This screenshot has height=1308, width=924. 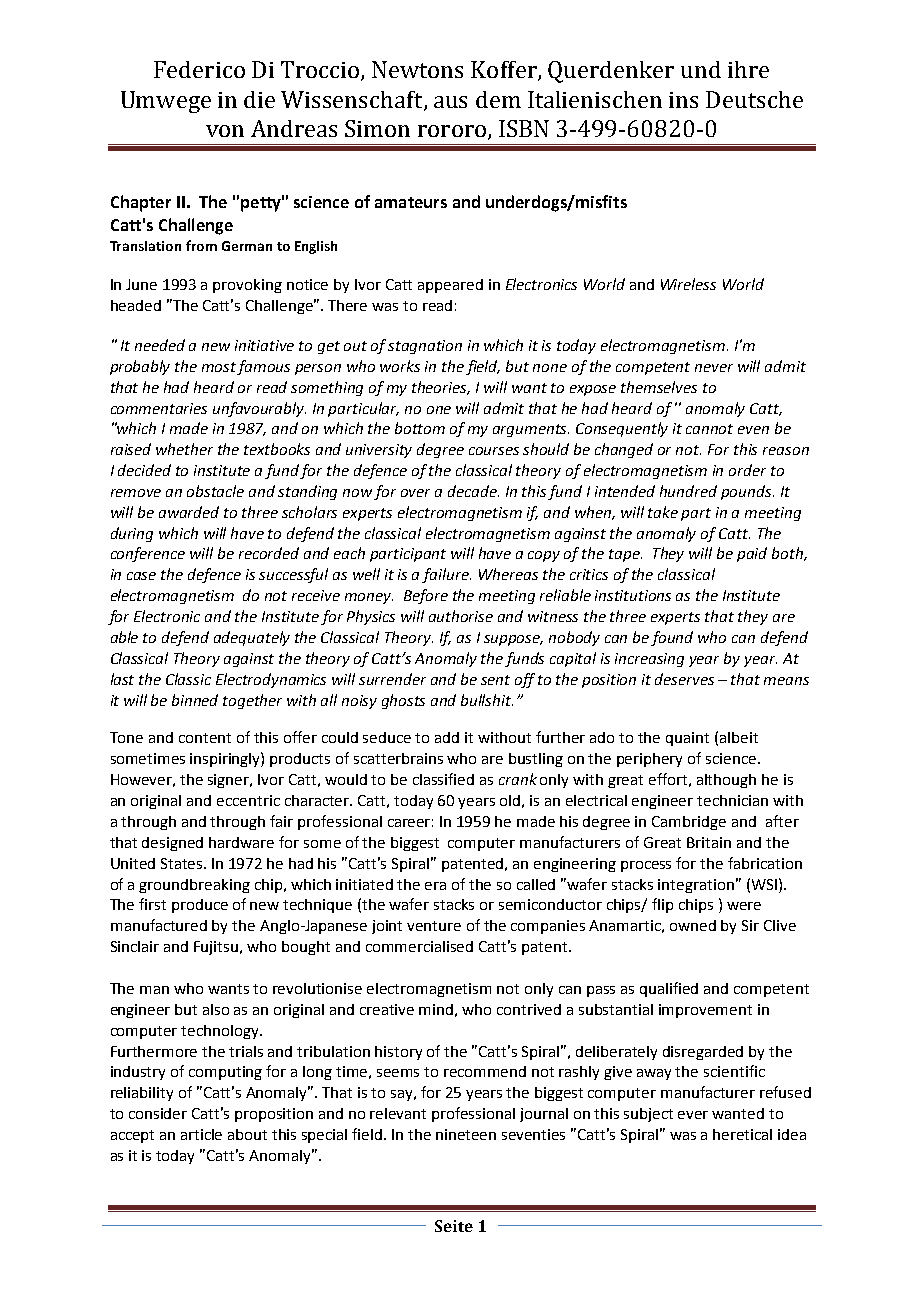 I want to click on venture, so click(x=434, y=926).
